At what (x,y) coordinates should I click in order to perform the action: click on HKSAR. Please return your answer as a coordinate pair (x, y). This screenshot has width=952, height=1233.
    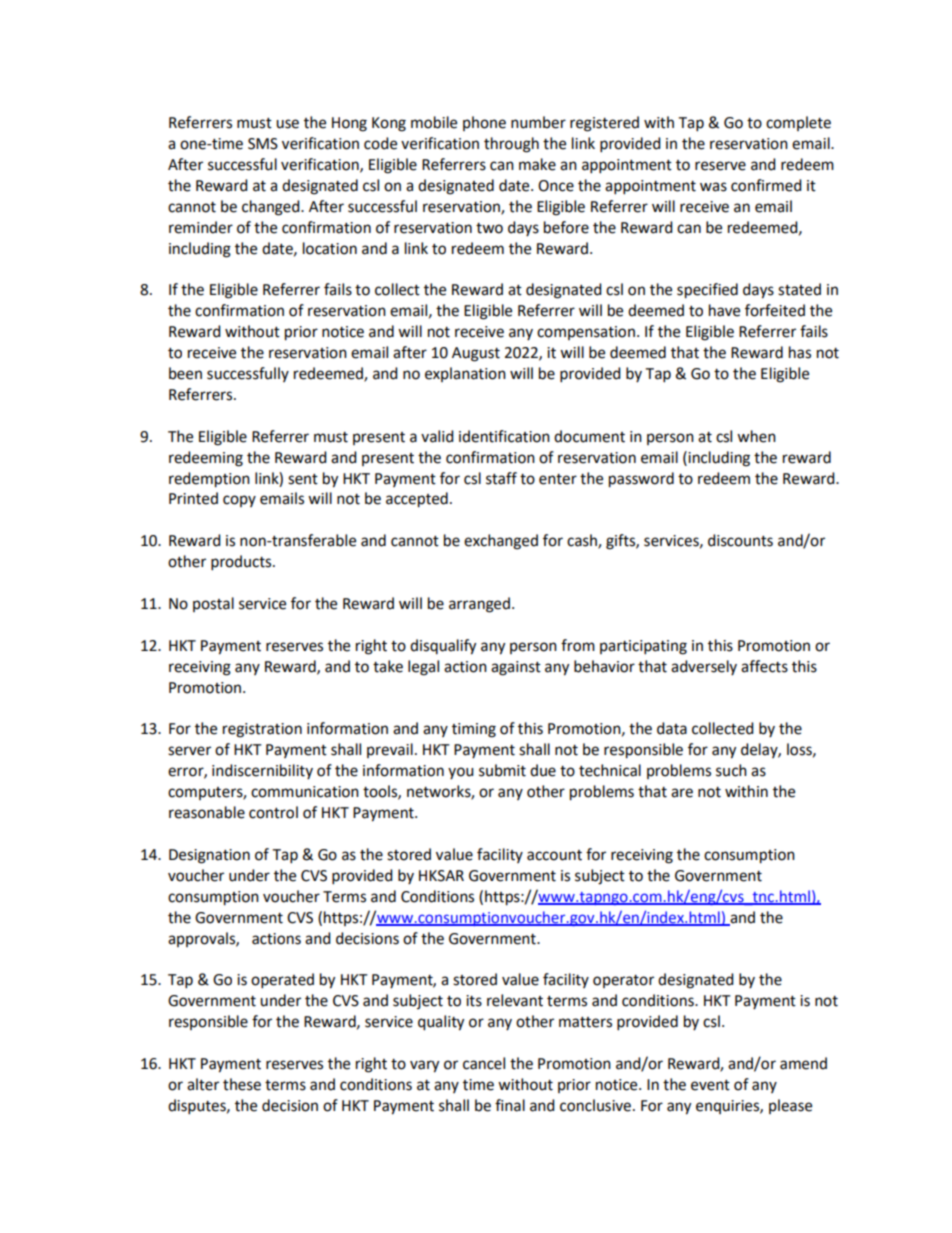
    Looking at the image, I should click on (441, 876).
